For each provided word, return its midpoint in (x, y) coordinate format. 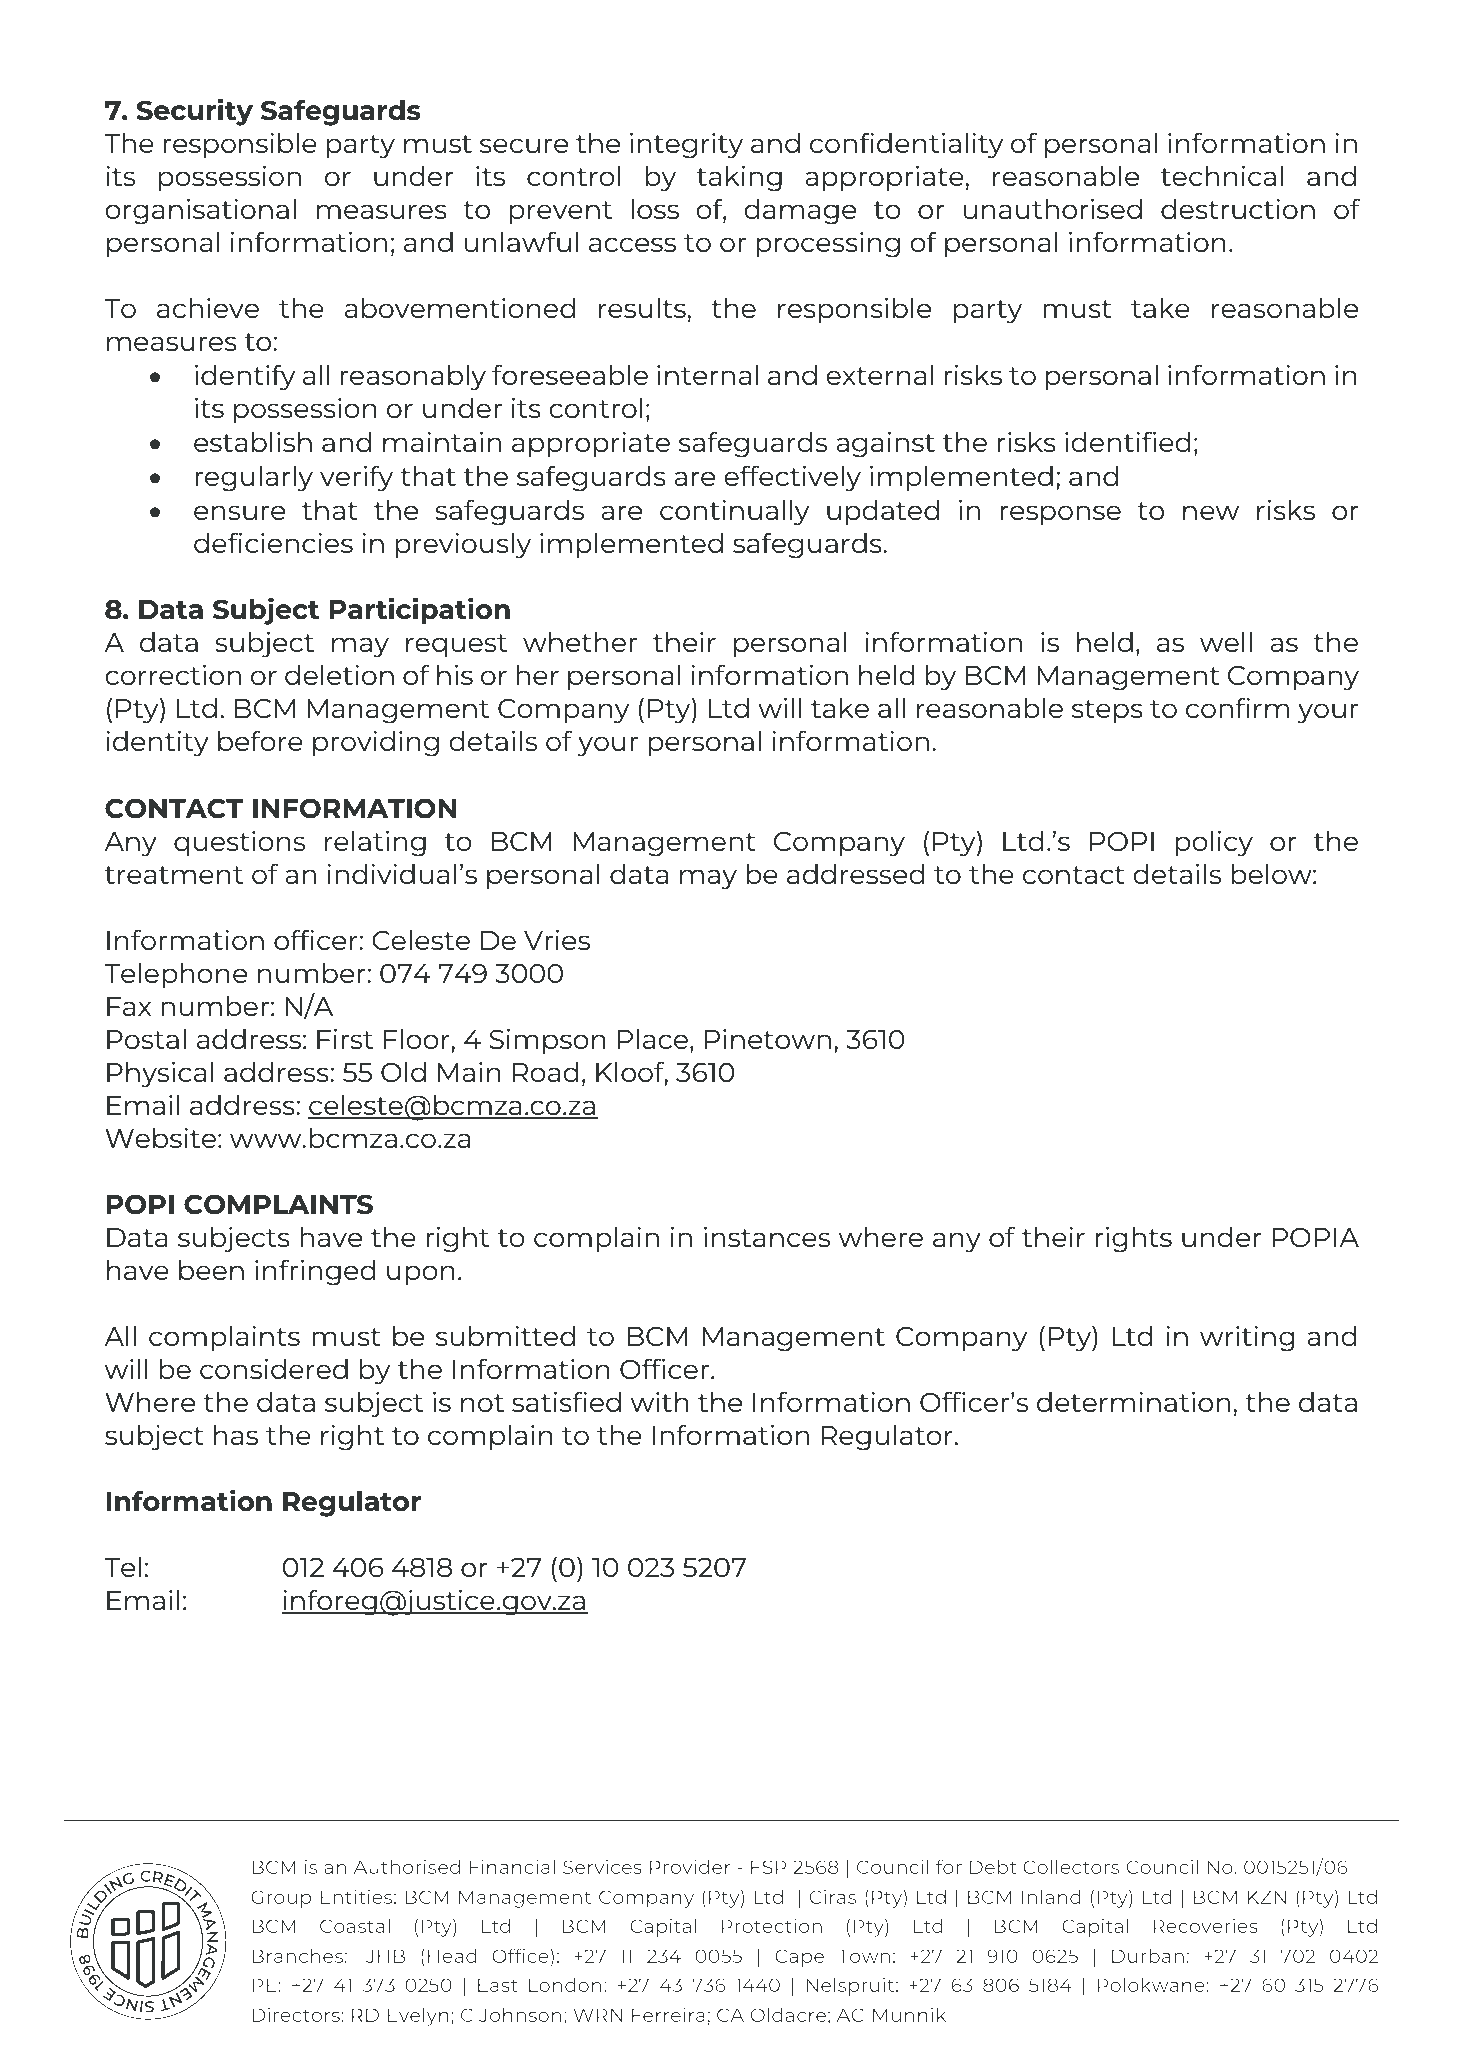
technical (1222, 176)
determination (1133, 1402)
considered (274, 1369)
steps (1107, 712)
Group (281, 1899)
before (260, 740)
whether (580, 642)
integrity (686, 146)
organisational (200, 212)
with (660, 1402)
